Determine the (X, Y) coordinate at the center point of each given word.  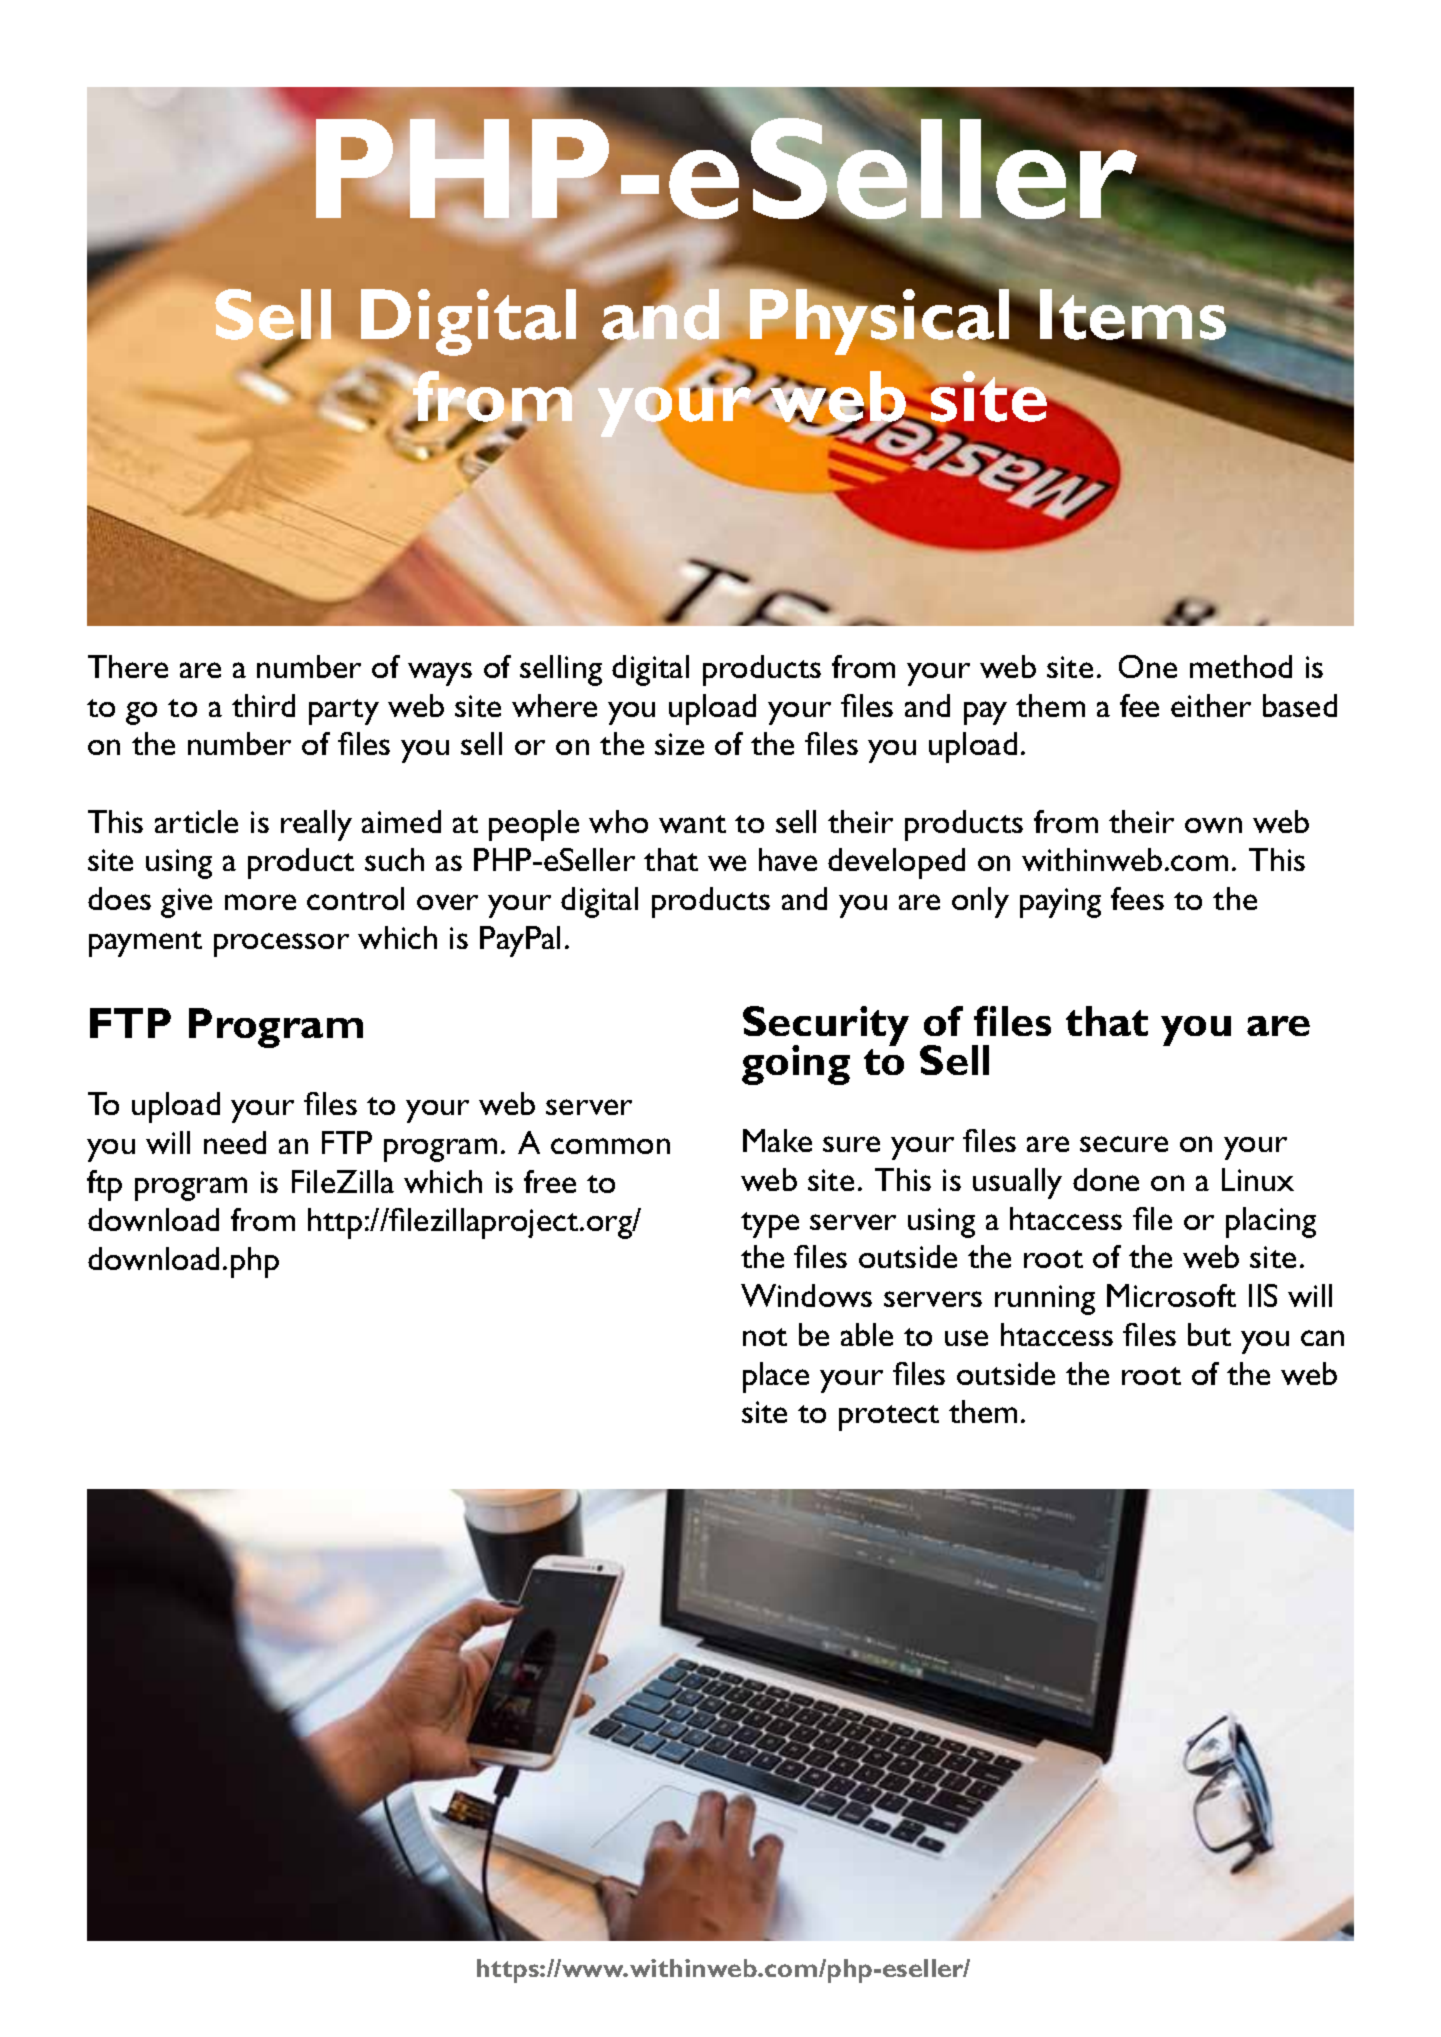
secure (1124, 1144)
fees (1137, 898)
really (316, 825)
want (692, 824)
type (770, 1225)
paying (1060, 903)
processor (281, 945)
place (776, 1377)
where (554, 705)
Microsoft (1171, 1295)
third (263, 705)
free (550, 1181)
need (235, 1142)
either (1211, 705)
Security (826, 1027)
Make (777, 1140)
